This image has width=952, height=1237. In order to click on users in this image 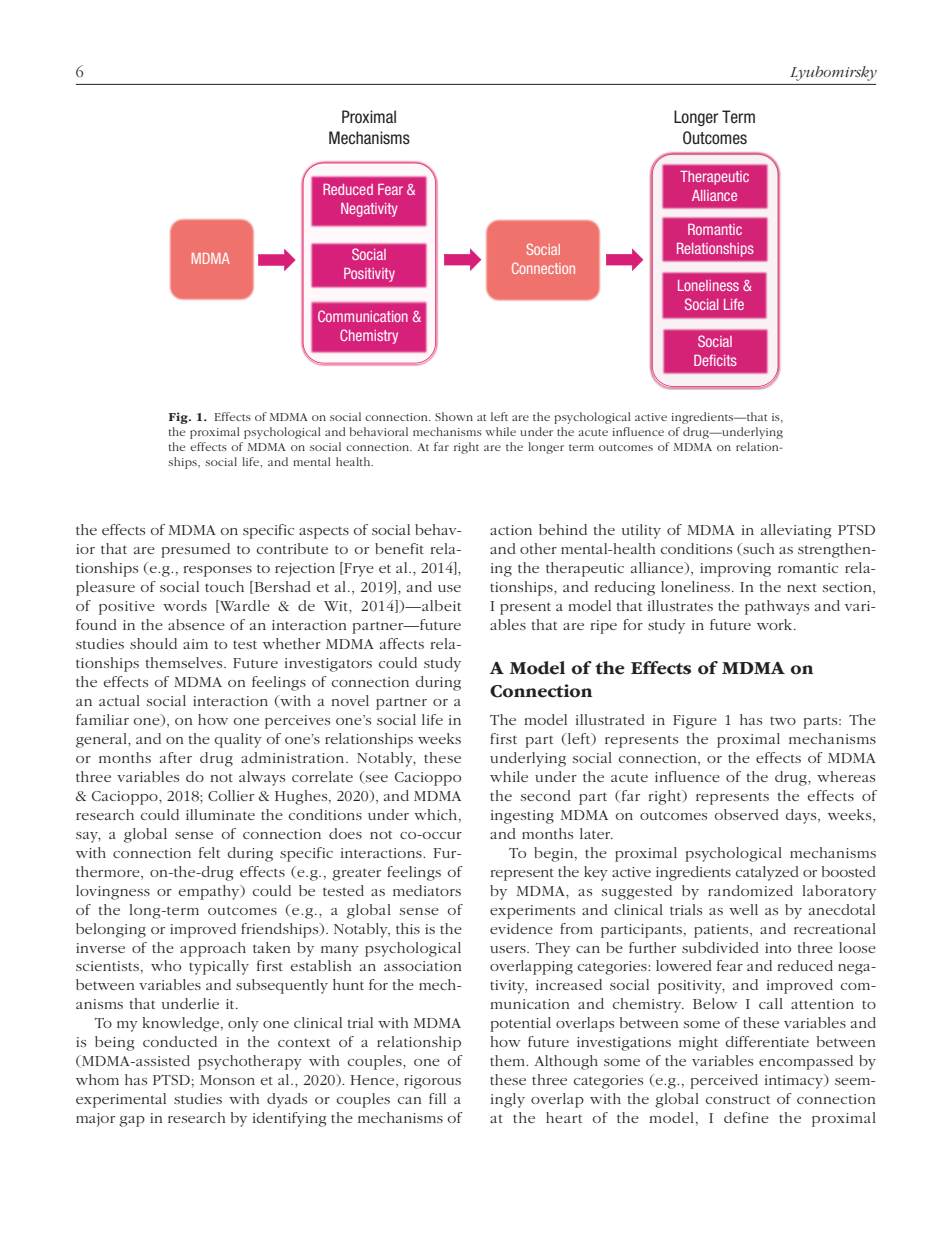, I will do `click(509, 949)`.
